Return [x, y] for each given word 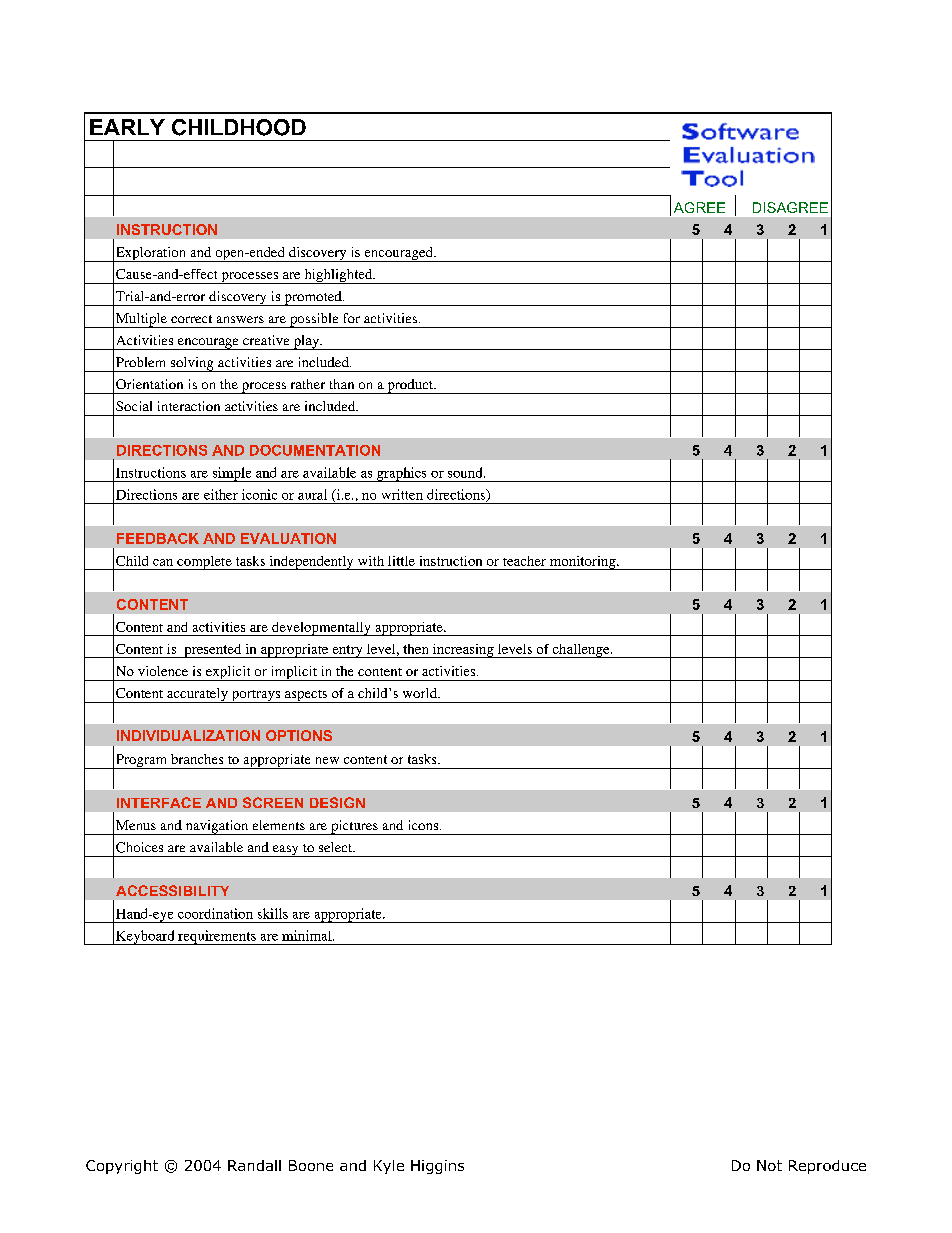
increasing [463, 651]
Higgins [437, 1167]
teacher [524, 561]
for [352, 318]
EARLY [127, 127]
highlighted [338, 276]
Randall [254, 1165]
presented [213, 651]
